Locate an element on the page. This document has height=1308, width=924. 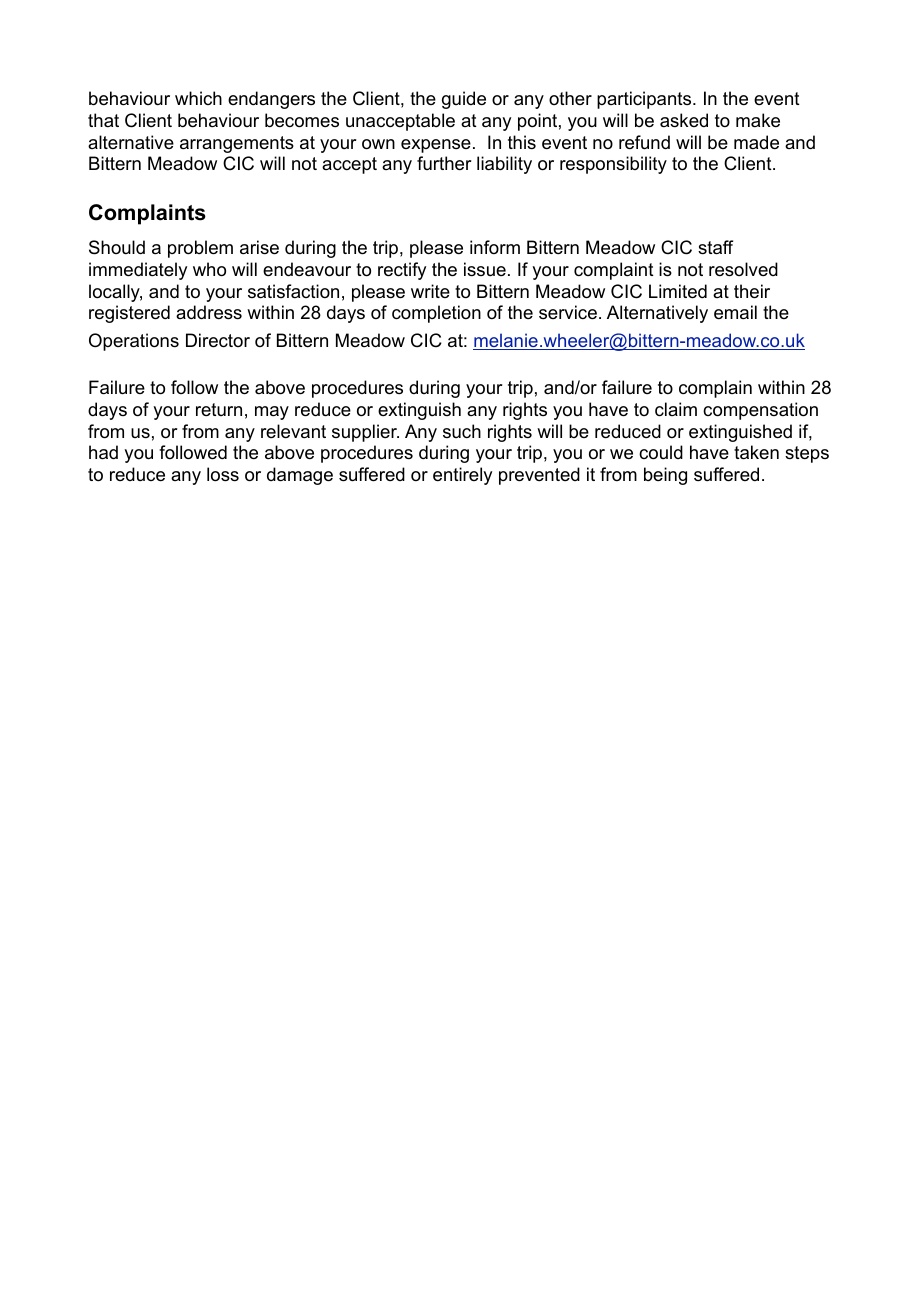
which is located at coordinates (198, 98).
